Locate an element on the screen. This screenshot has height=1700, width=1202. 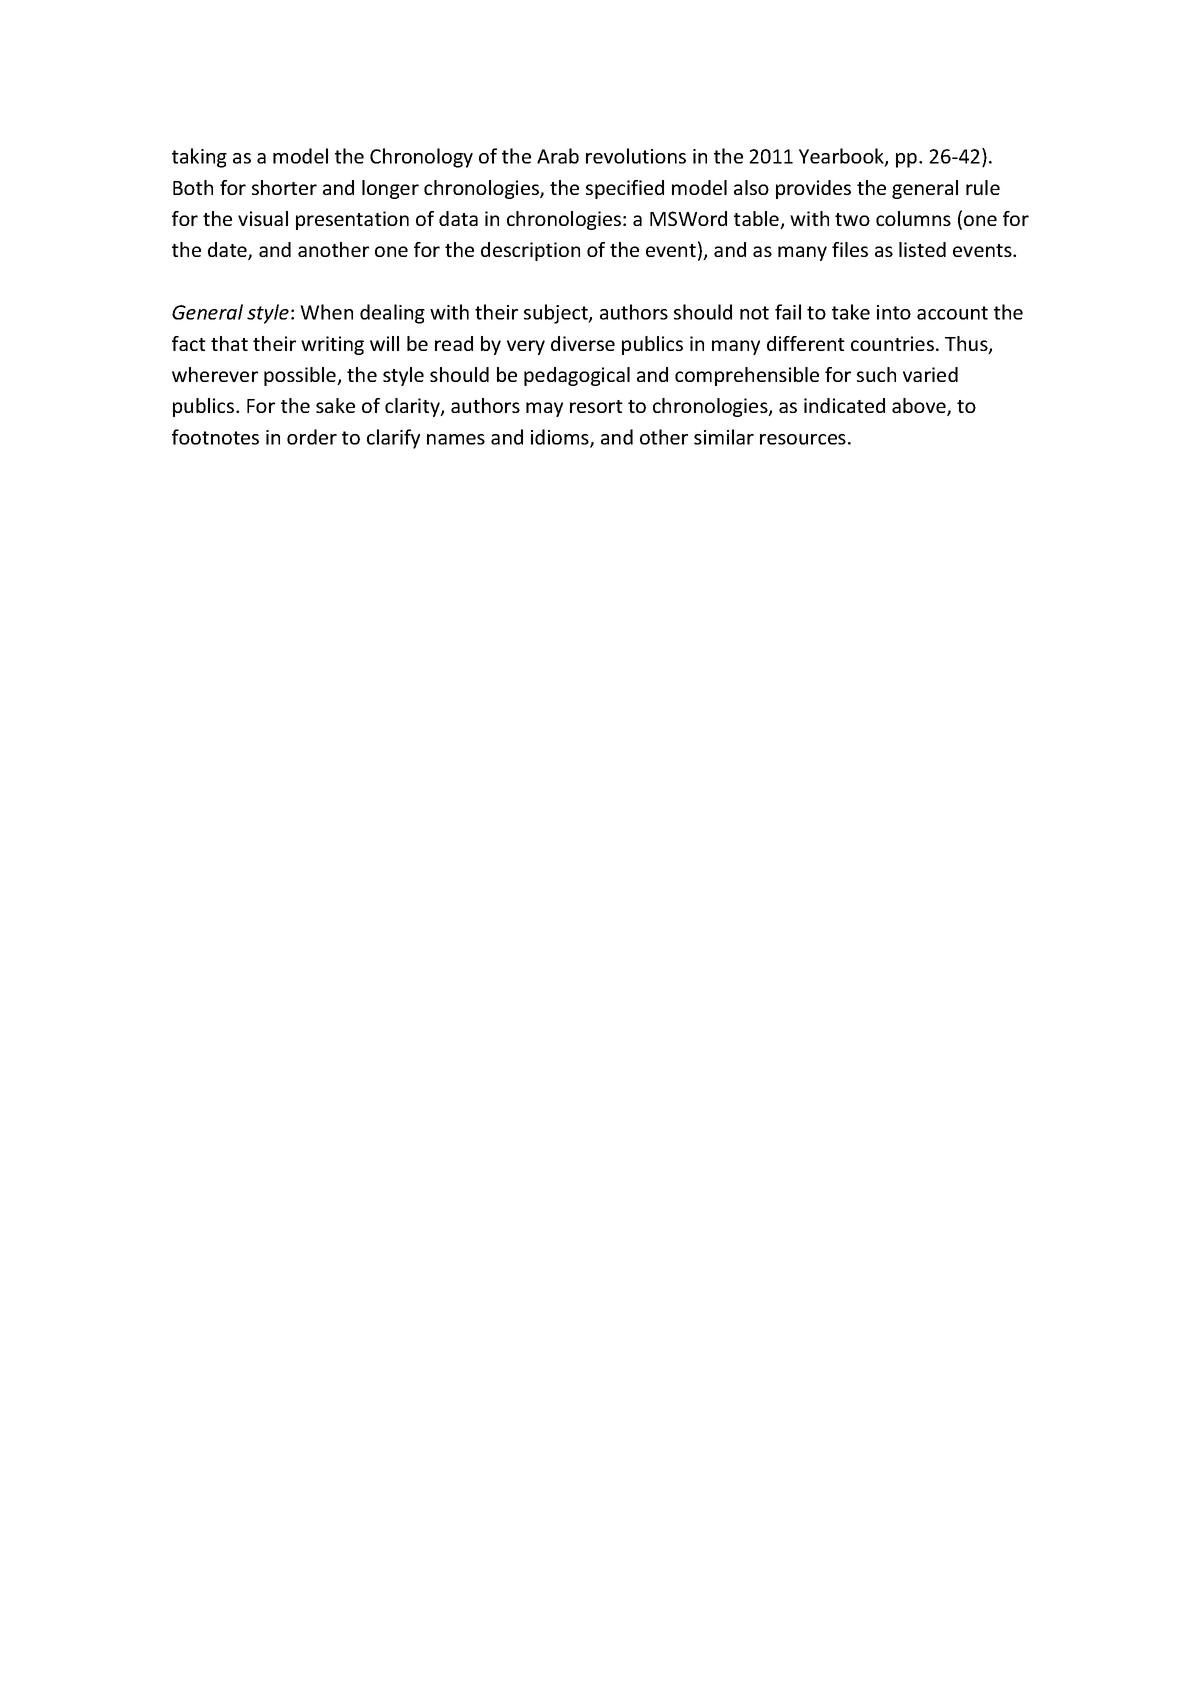
idioms is located at coordinates (561, 438).
